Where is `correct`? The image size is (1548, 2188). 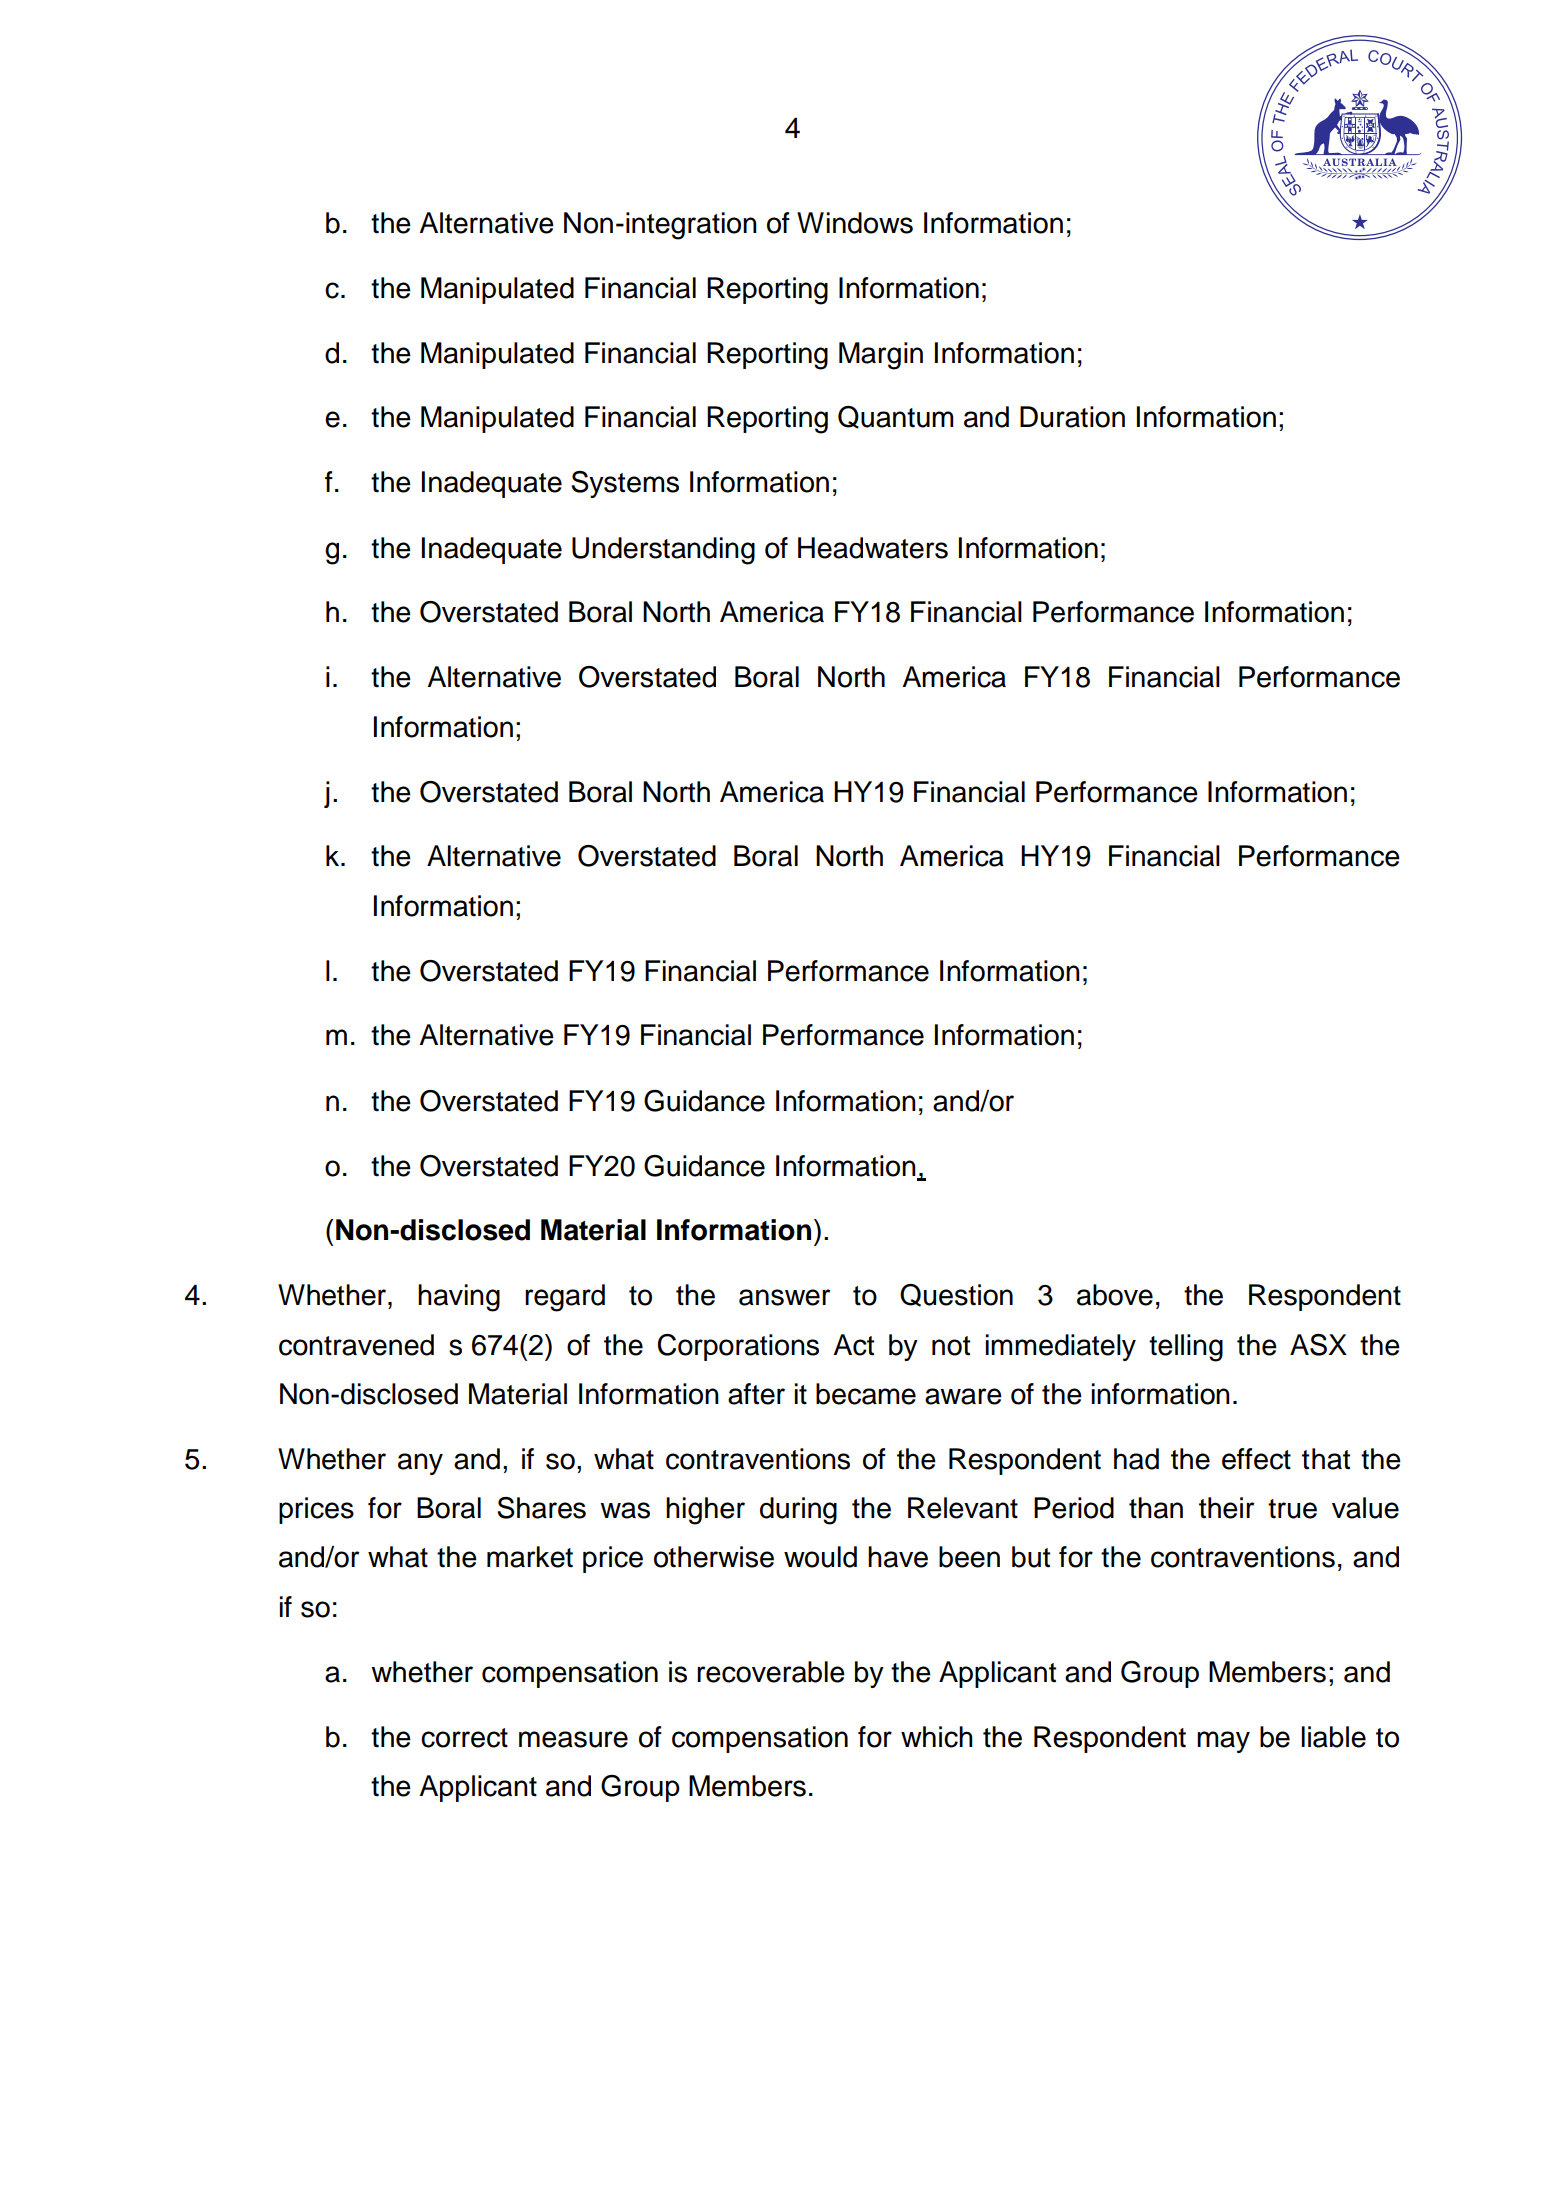 correct is located at coordinates (464, 1738).
